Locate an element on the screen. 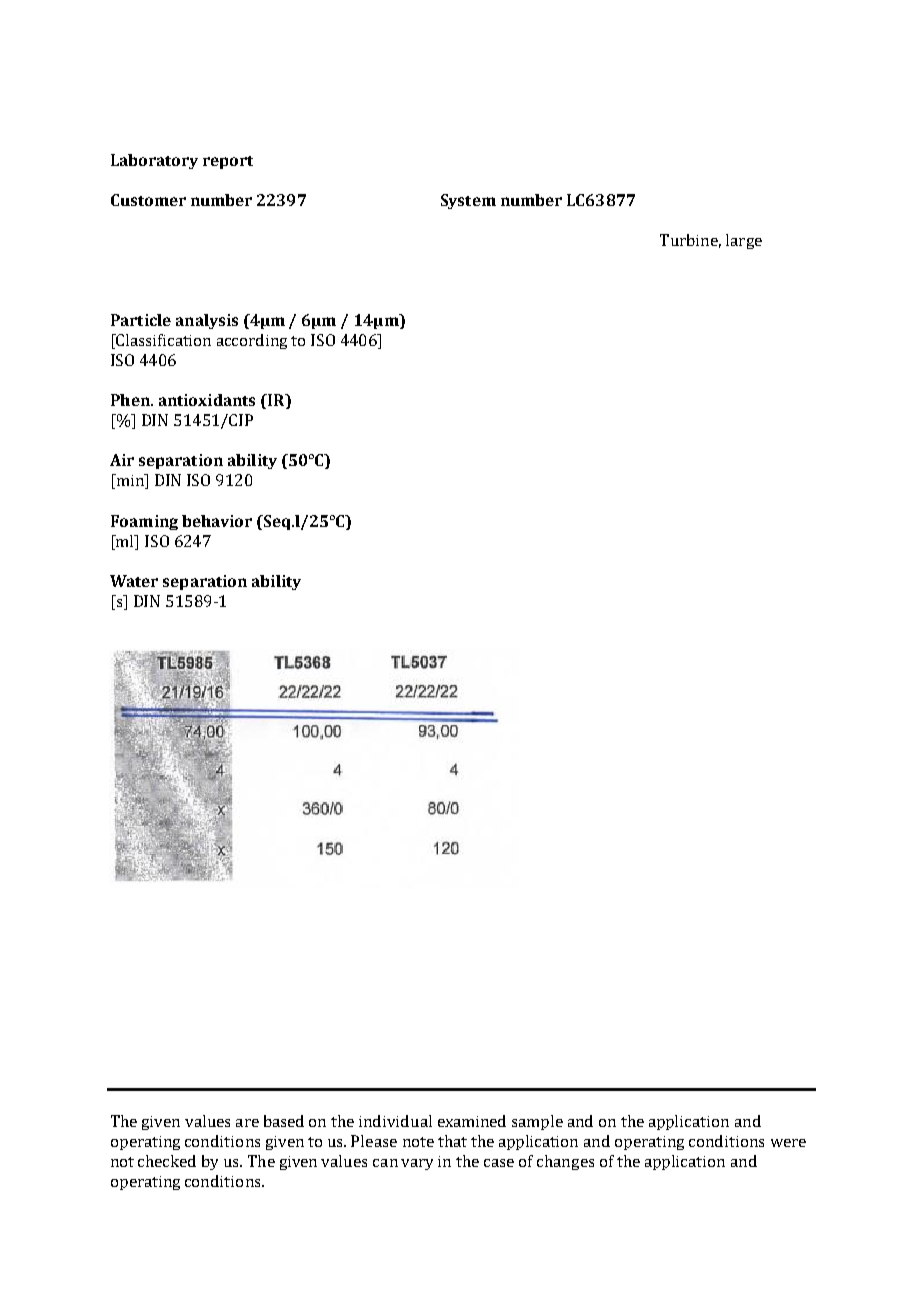 The width and height of the screenshot is (924, 1308). according is located at coordinates (252, 341).
